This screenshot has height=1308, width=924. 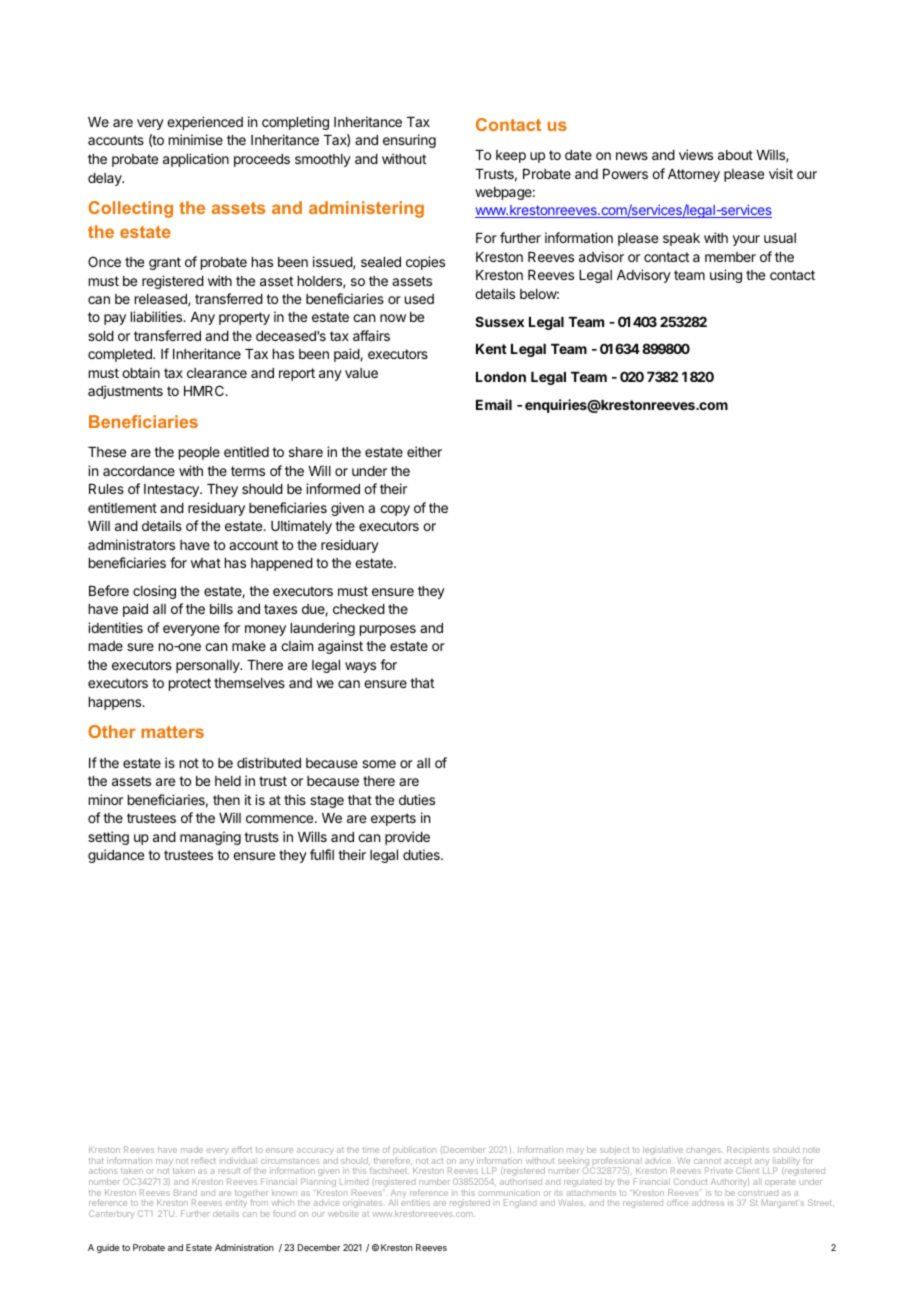 What do you see at coordinates (407, 838) in the screenshot?
I see `provide` at bounding box center [407, 838].
